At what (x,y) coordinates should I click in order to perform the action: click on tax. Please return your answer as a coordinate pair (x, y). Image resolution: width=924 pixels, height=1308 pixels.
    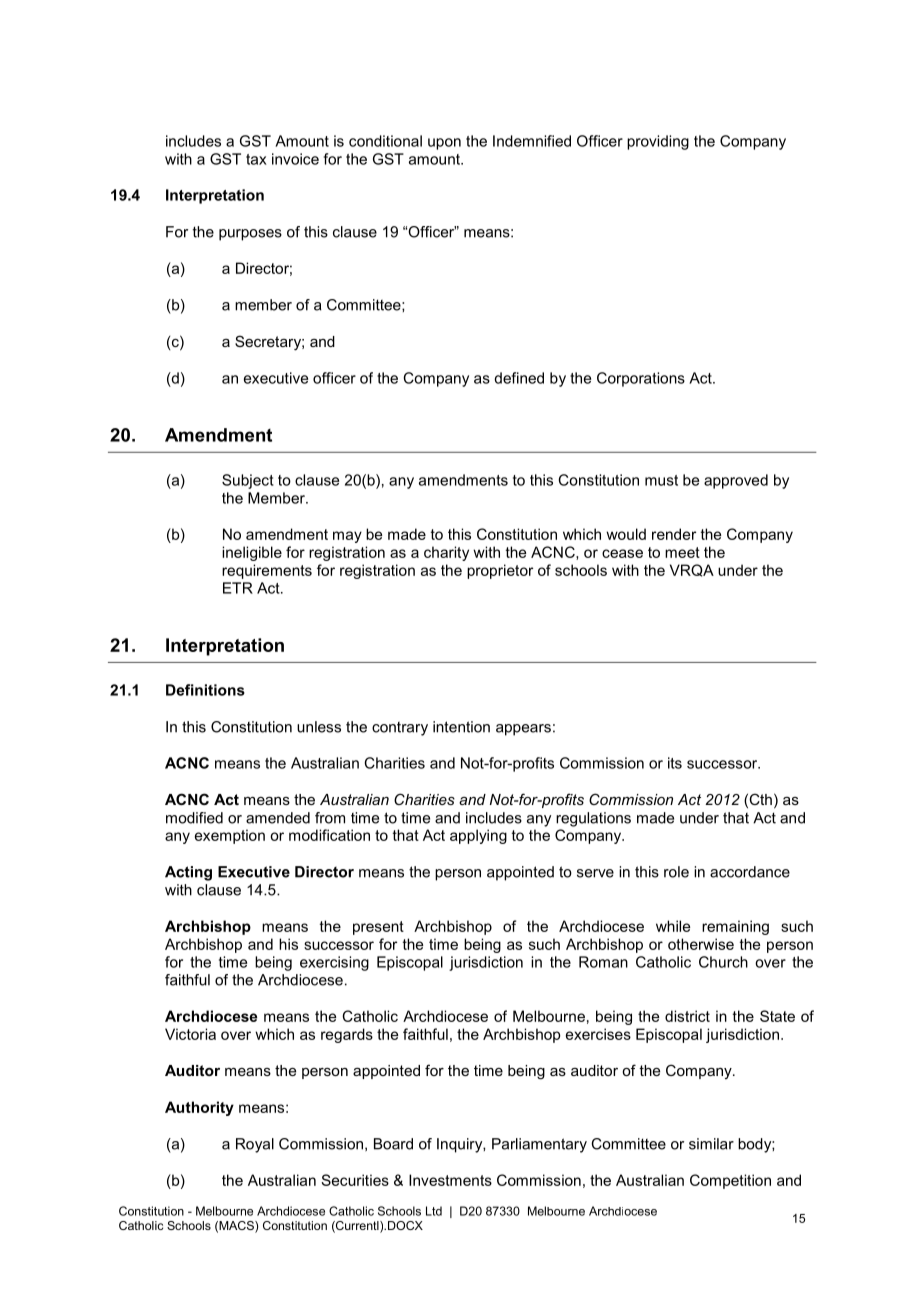
    Looking at the image, I should click on (256, 159).
